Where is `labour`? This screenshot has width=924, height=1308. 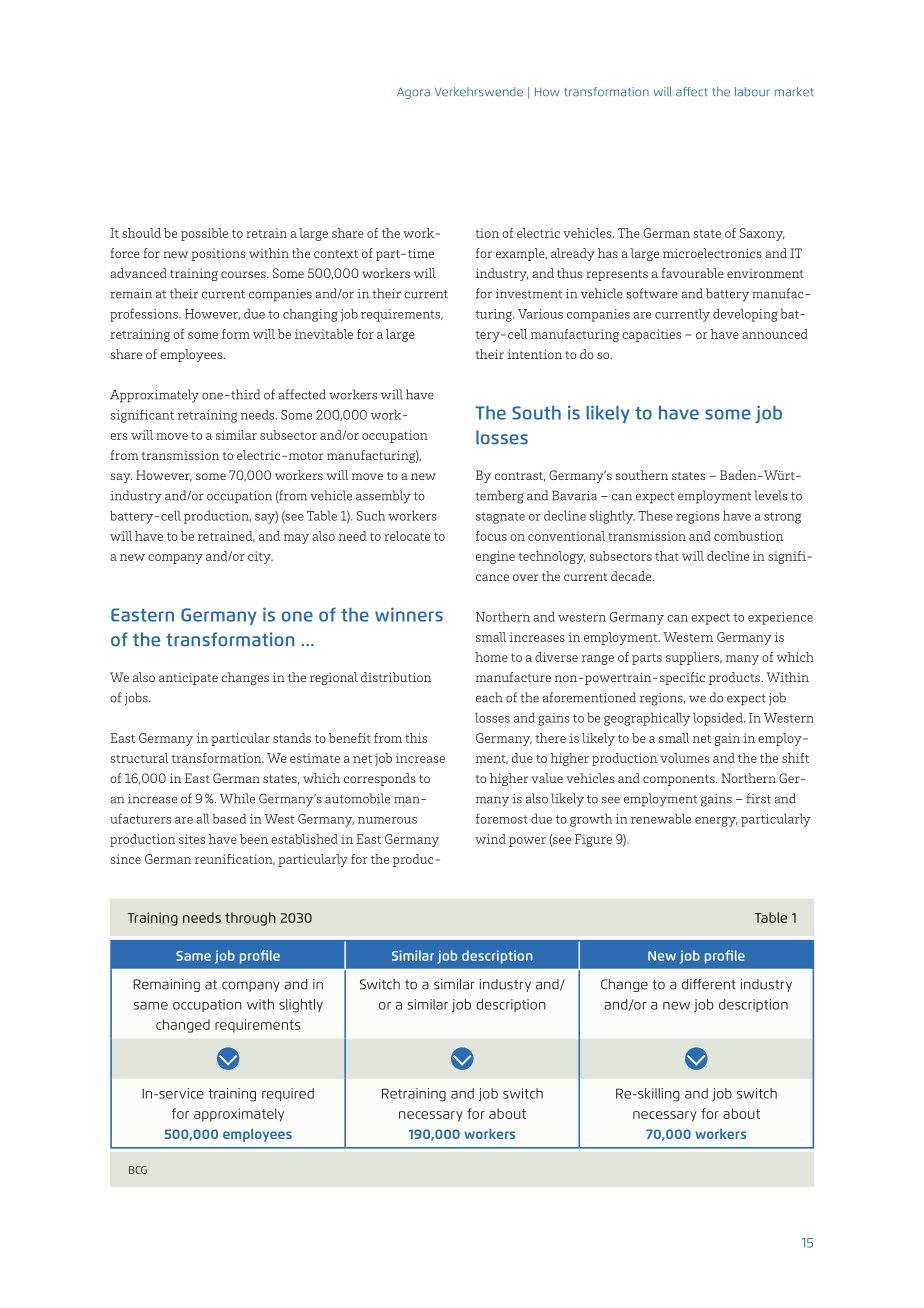 labour is located at coordinates (752, 91).
